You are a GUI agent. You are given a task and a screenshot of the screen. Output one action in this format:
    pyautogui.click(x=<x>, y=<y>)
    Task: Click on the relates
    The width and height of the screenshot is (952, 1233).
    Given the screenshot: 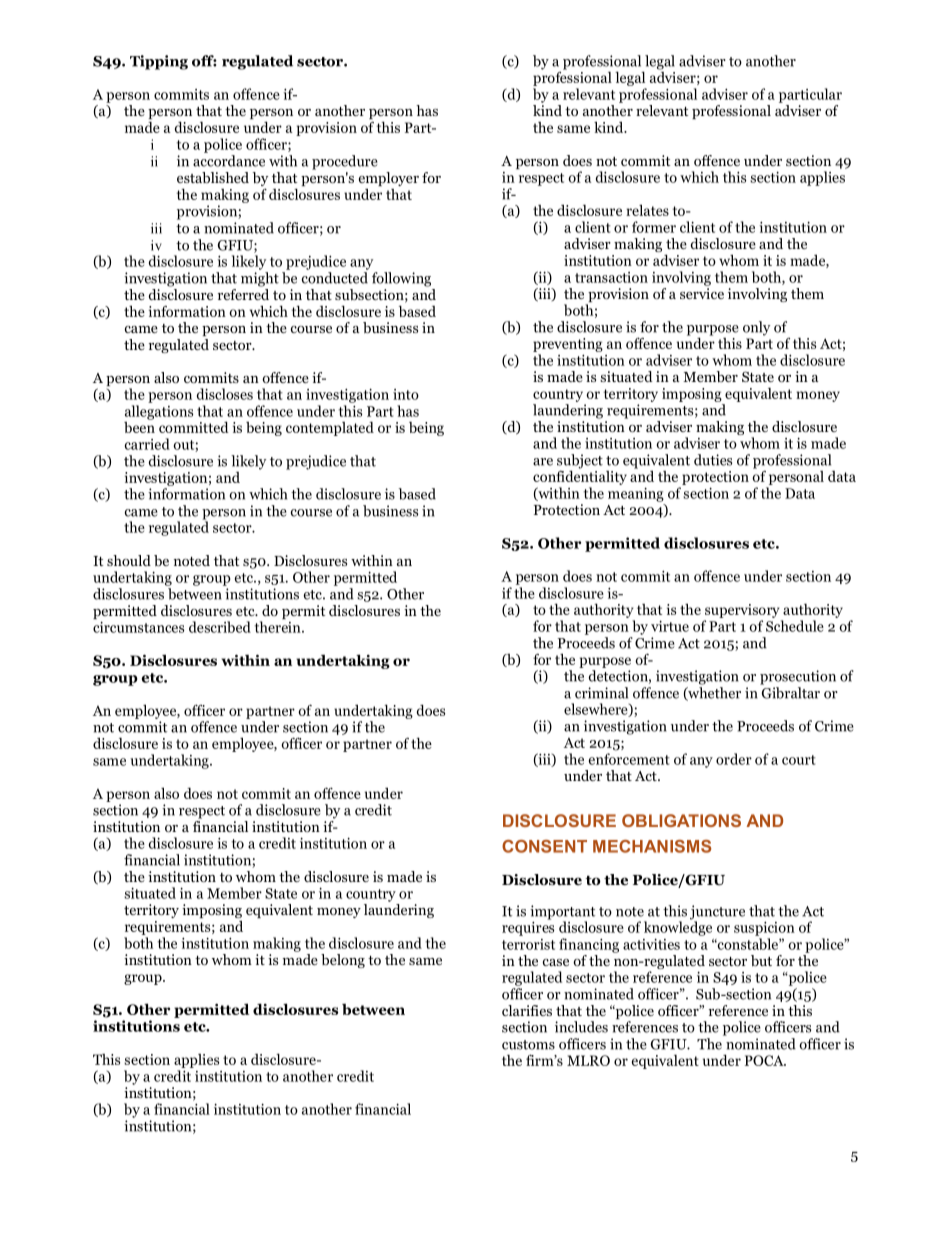 What is the action you would take?
    pyautogui.click(x=647, y=210)
